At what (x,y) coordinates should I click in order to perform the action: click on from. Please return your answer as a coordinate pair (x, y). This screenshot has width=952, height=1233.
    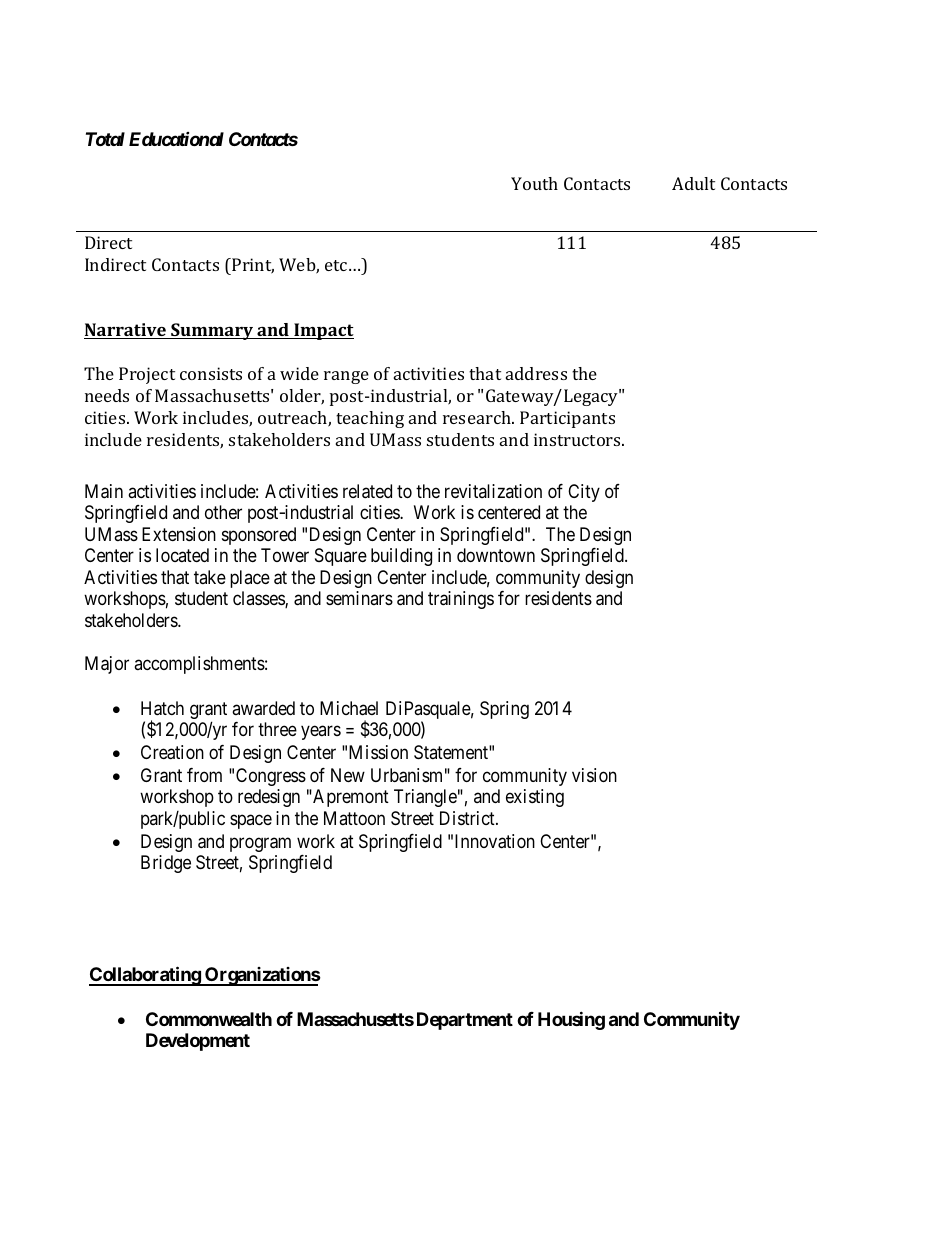
    Looking at the image, I should click on (204, 775).
